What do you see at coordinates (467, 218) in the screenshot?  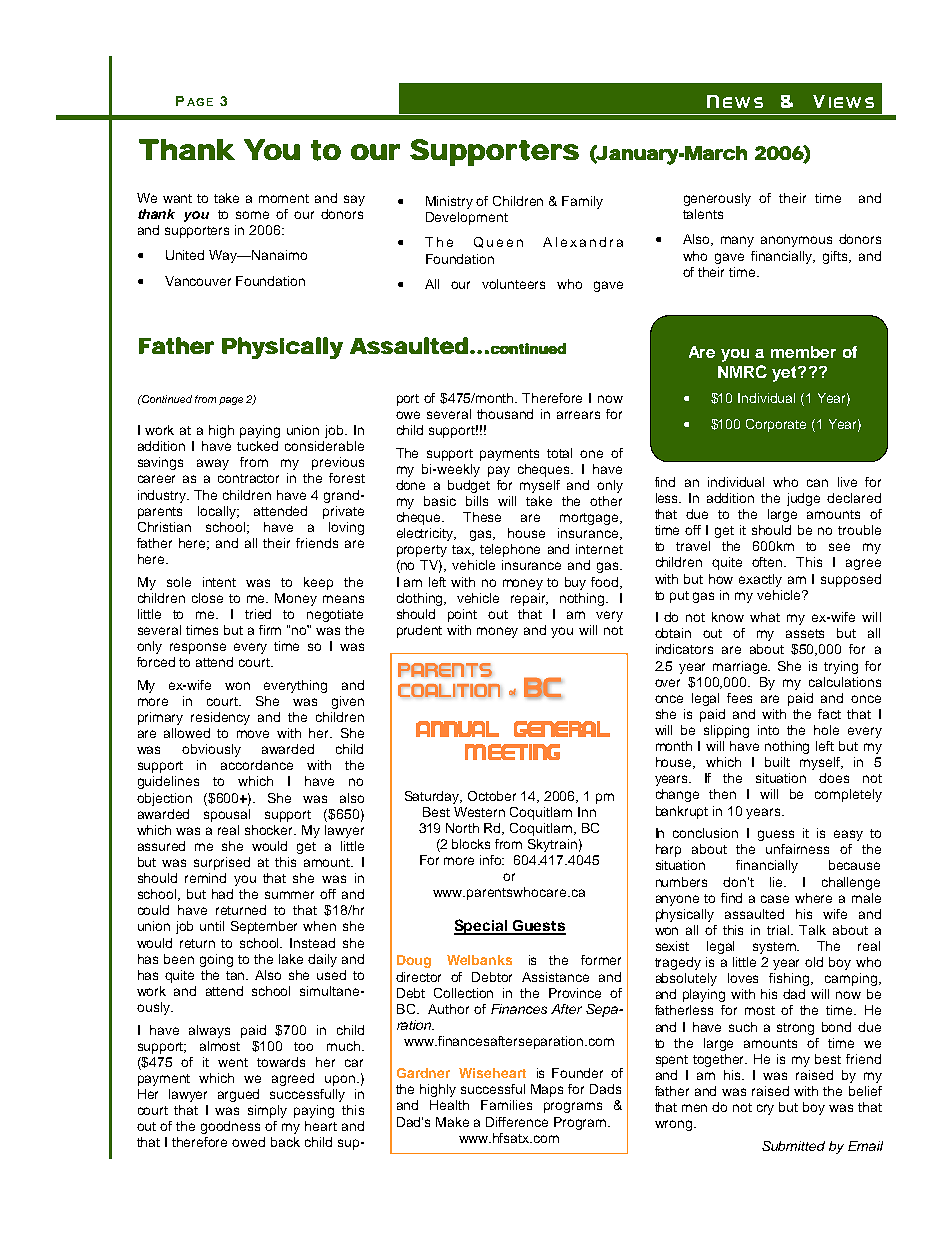 I see `Development` at bounding box center [467, 218].
